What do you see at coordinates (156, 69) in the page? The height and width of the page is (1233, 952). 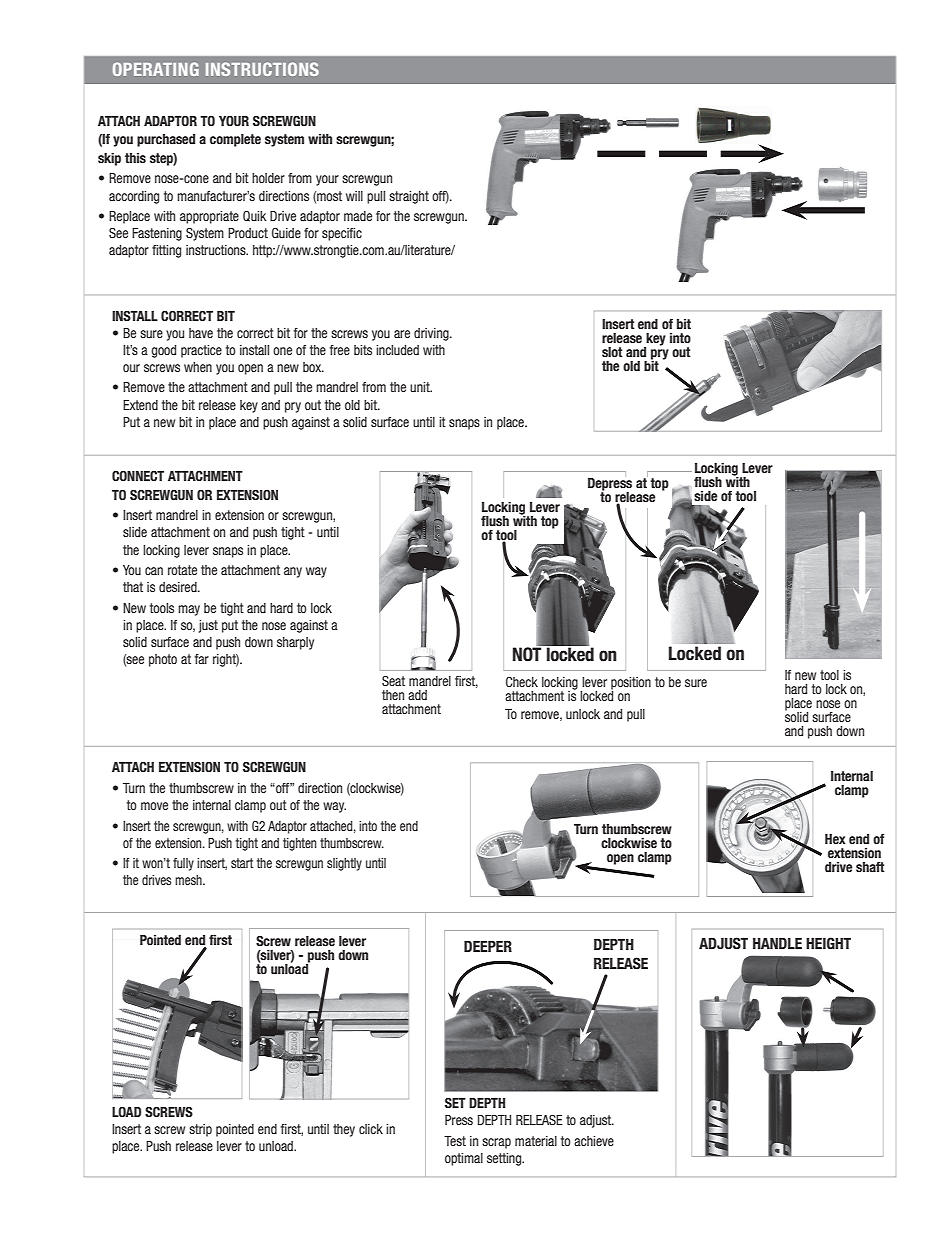 I see `OPERATING` at bounding box center [156, 69].
